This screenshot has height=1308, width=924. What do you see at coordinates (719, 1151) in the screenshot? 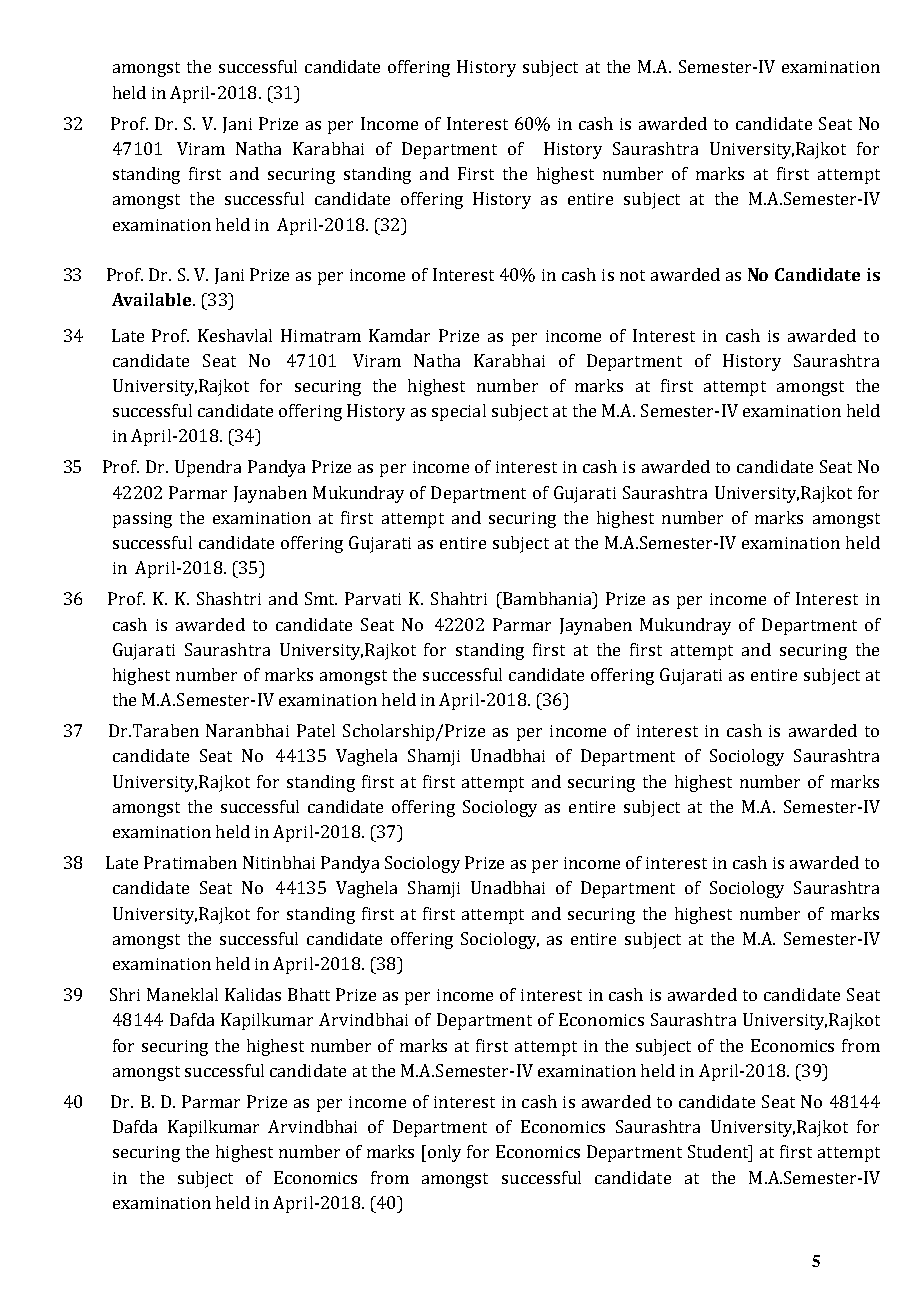
I see `Student` at bounding box center [719, 1151].
